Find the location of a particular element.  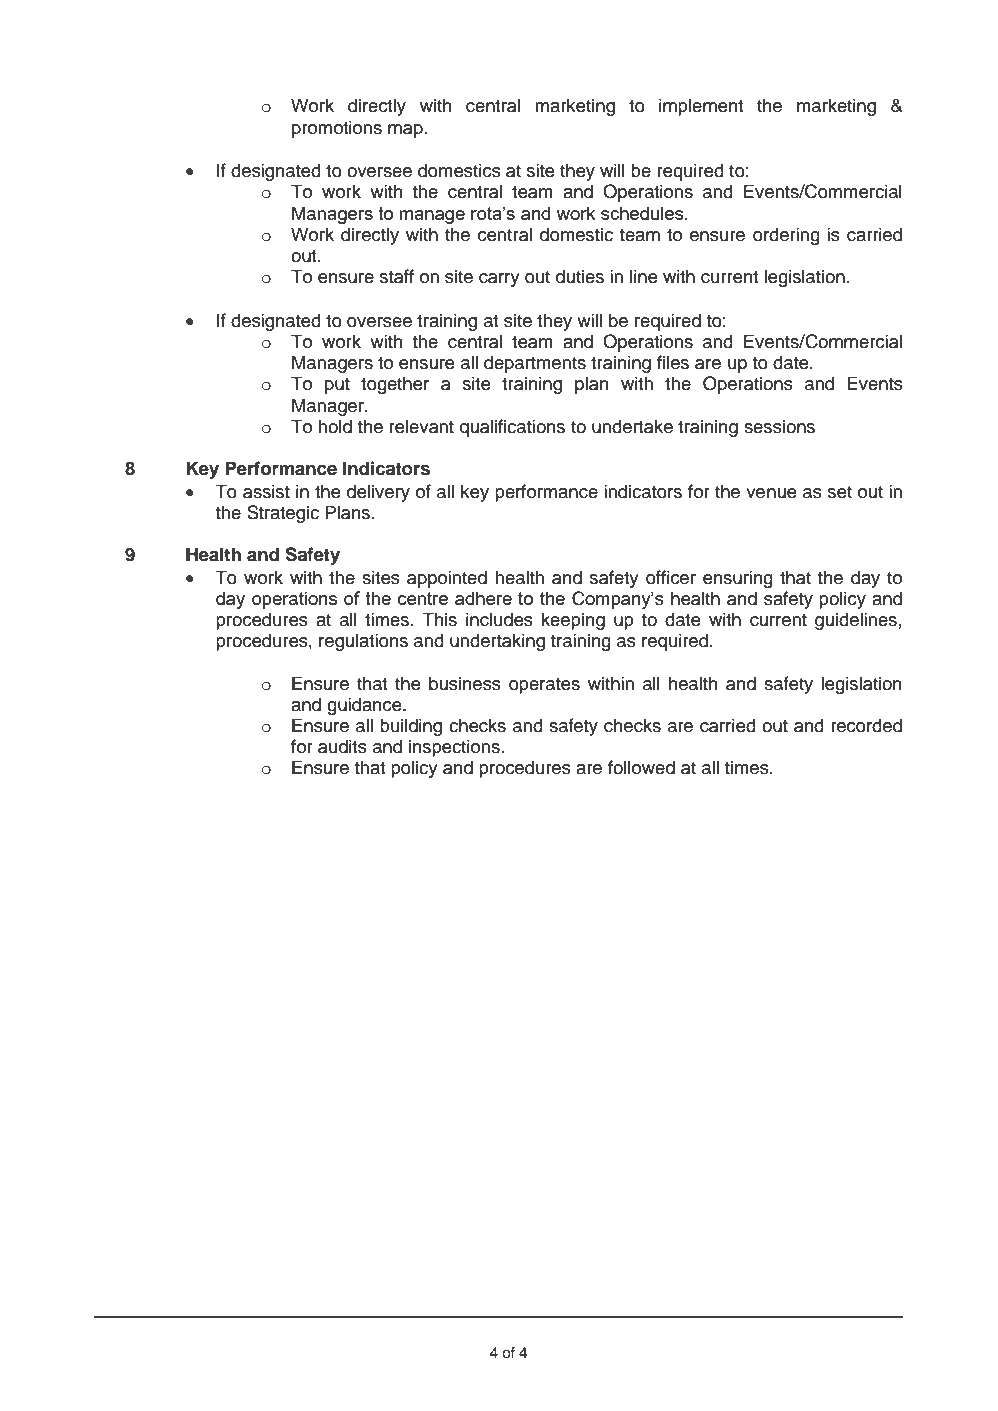

map is located at coordinates (405, 131).
